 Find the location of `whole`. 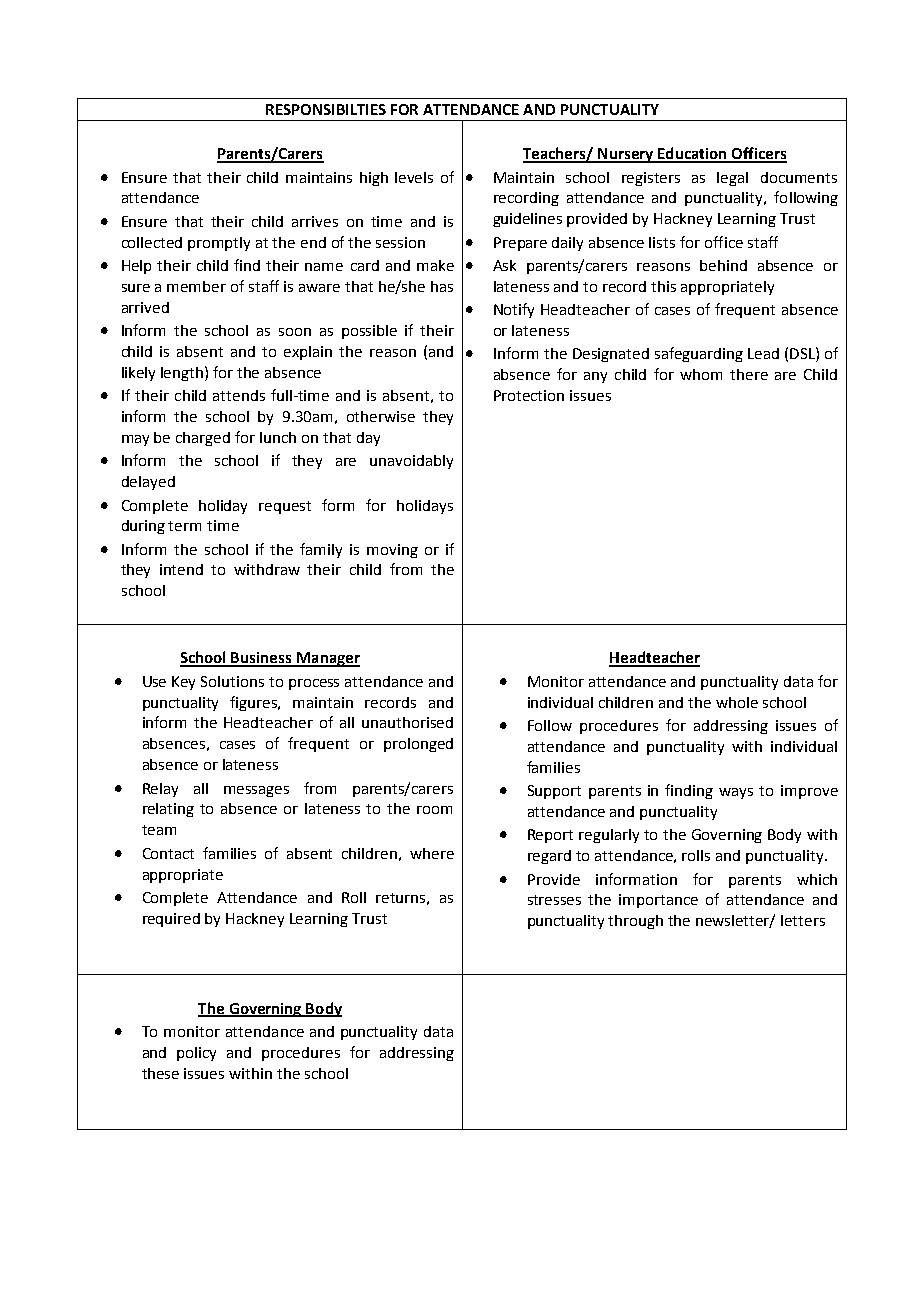

whole is located at coordinates (737, 702).
